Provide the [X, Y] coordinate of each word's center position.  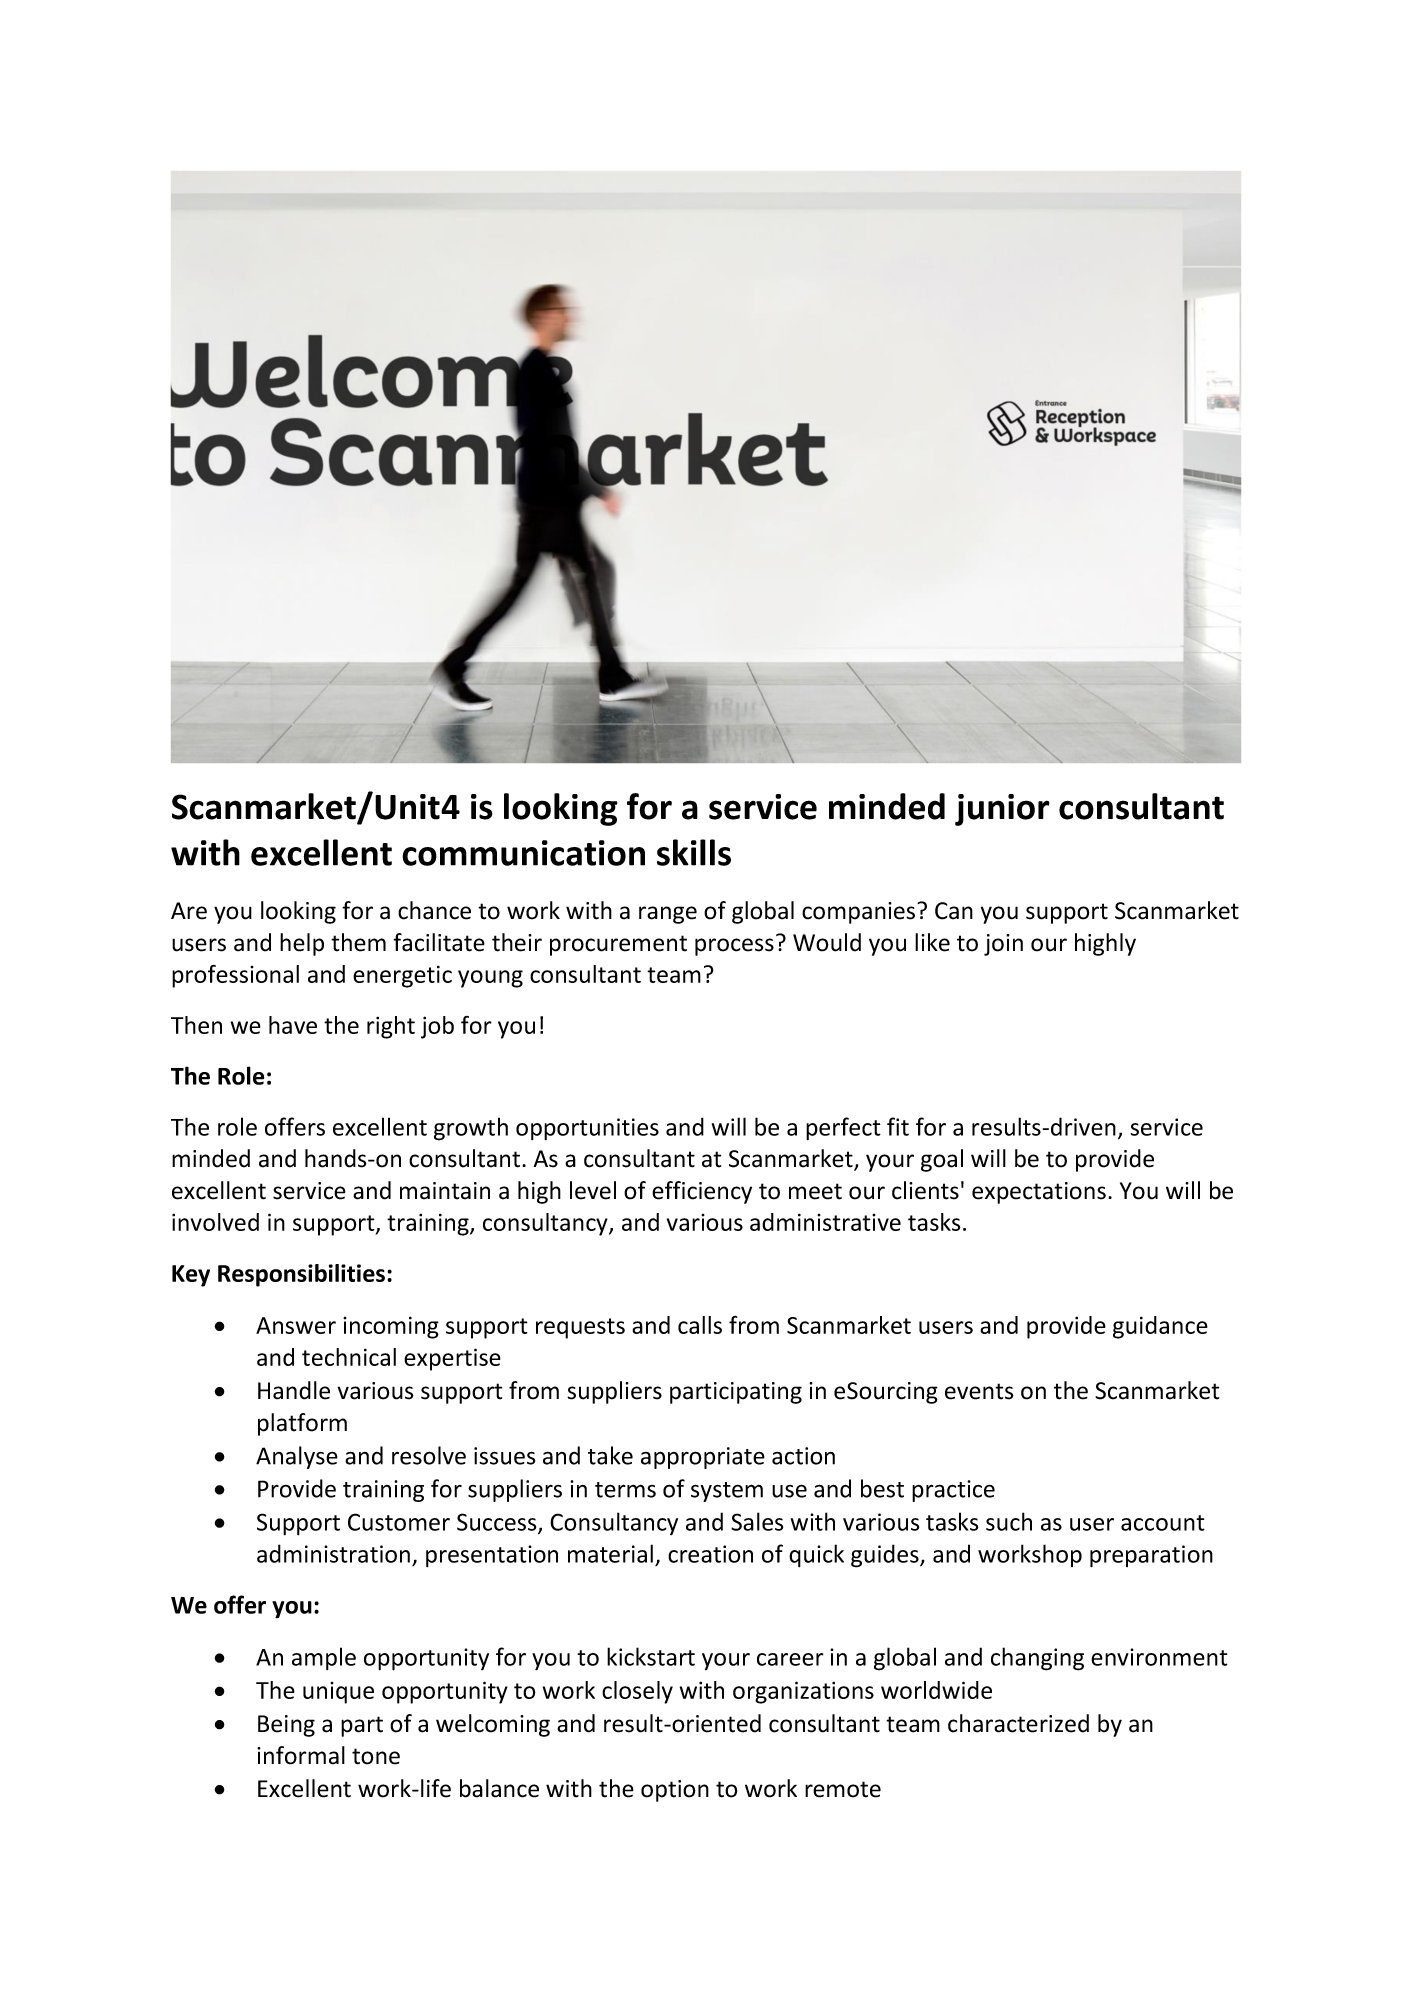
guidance [1160, 1327]
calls [700, 1325]
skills [694, 852]
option [675, 1791]
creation [710, 1554]
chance [434, 910]
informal [301, 1755]
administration [333, 1553]
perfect [843, 1128]
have [293, 1025]
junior [1002, 810]
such [1009, 1521]
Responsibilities [301, 1275]
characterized [1018, 1723]
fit [898, 1126]
